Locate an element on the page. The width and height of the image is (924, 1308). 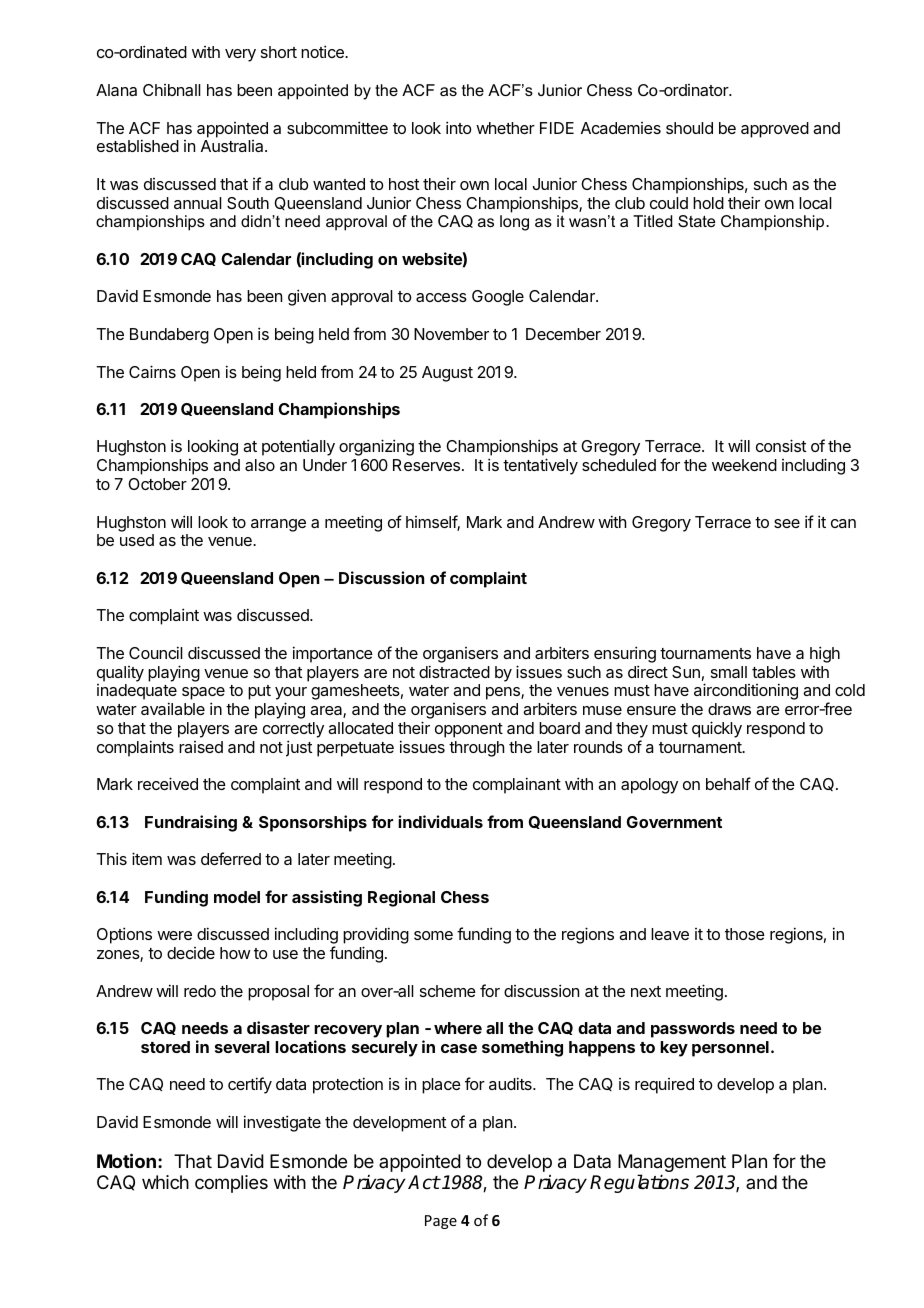
Australia is located at coordinates (233, 146).
